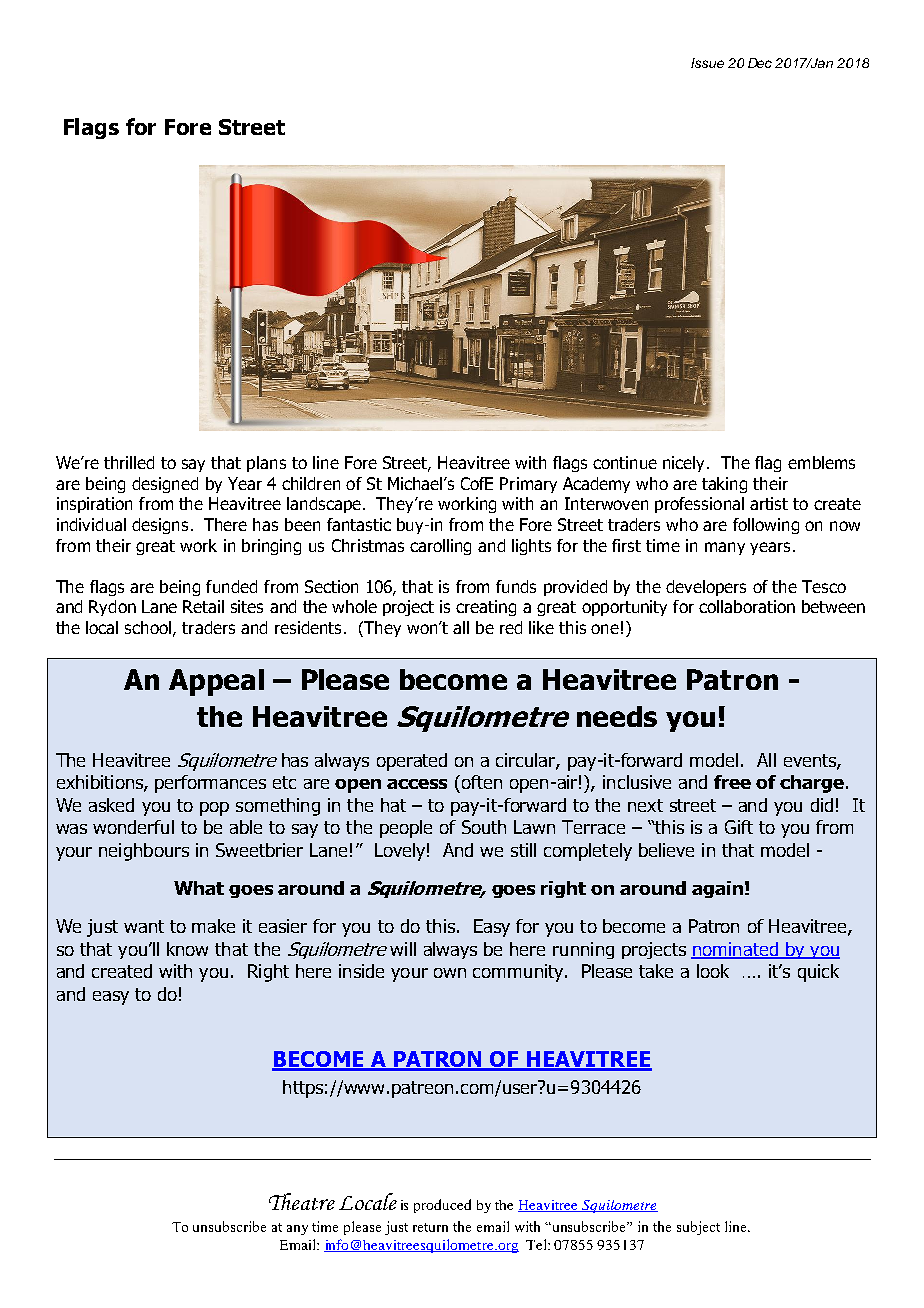 This image has height=1308, width=924. What do you see at coordinates (129, 462) in the image?
I see `thrilled` at bounding box center [129, 462].
